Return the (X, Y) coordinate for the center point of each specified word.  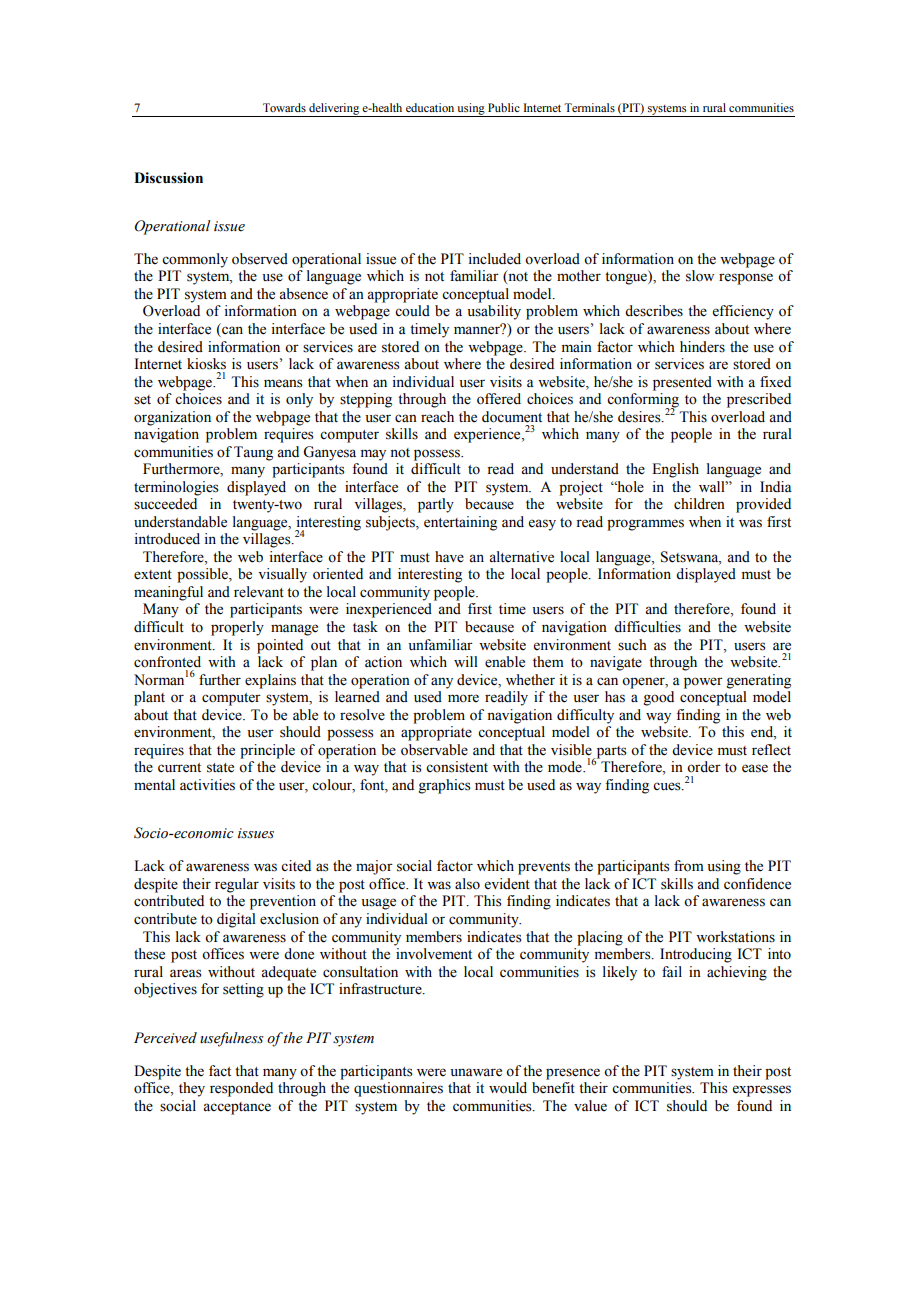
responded (241, 1089)
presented (682, 383)
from (689, 866)
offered (499, 399)
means (283, 383)
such (632, 645)
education (430, 107)
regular (237, 885)
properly (237, 628)
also (467, 884)
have (449, 557)
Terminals (589, 107)
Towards (284, 107)
